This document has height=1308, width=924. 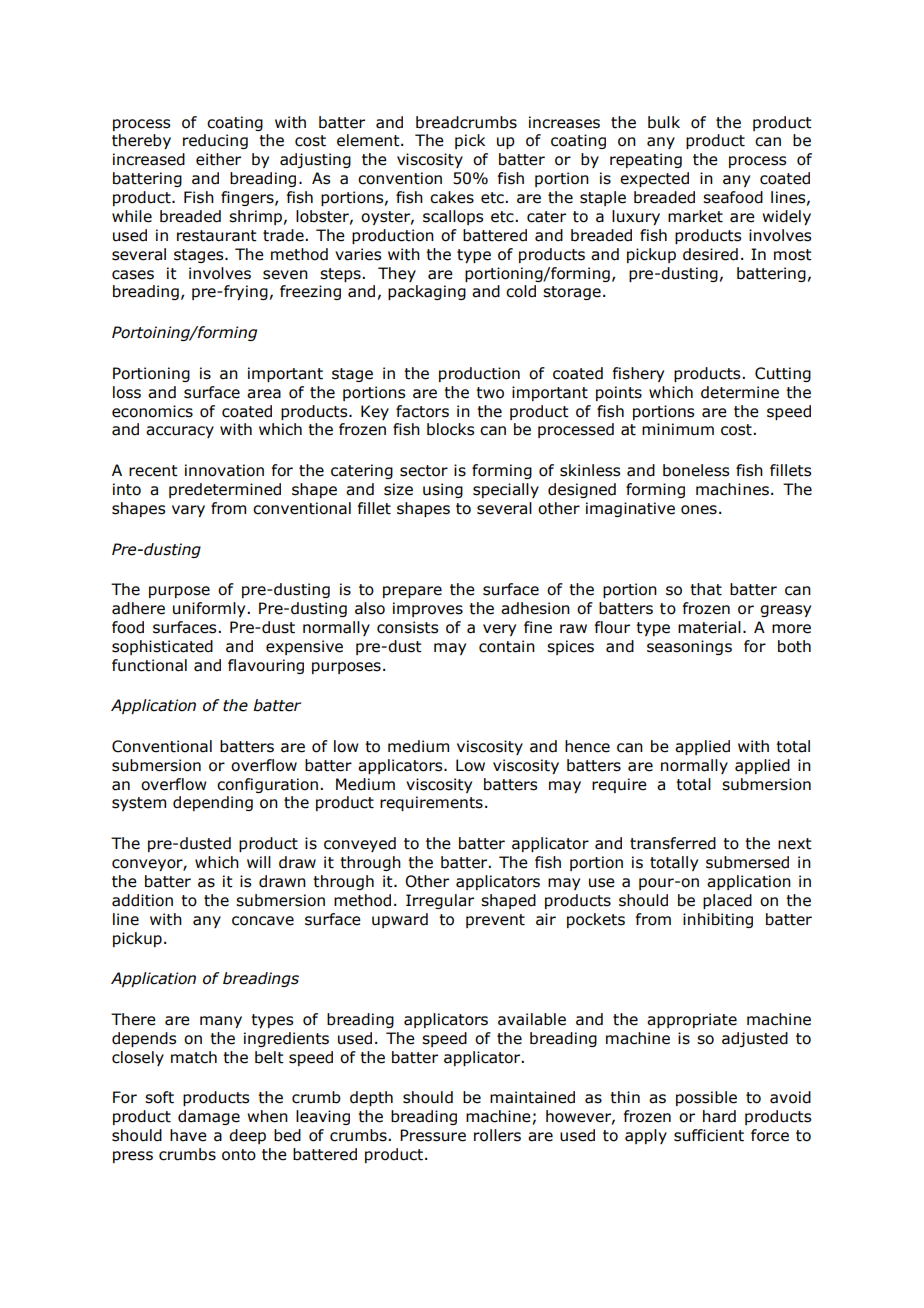 What do you see at coordinates (497, 1135) in the document?
I see `rollers` at bounding box center [497, 1135].
